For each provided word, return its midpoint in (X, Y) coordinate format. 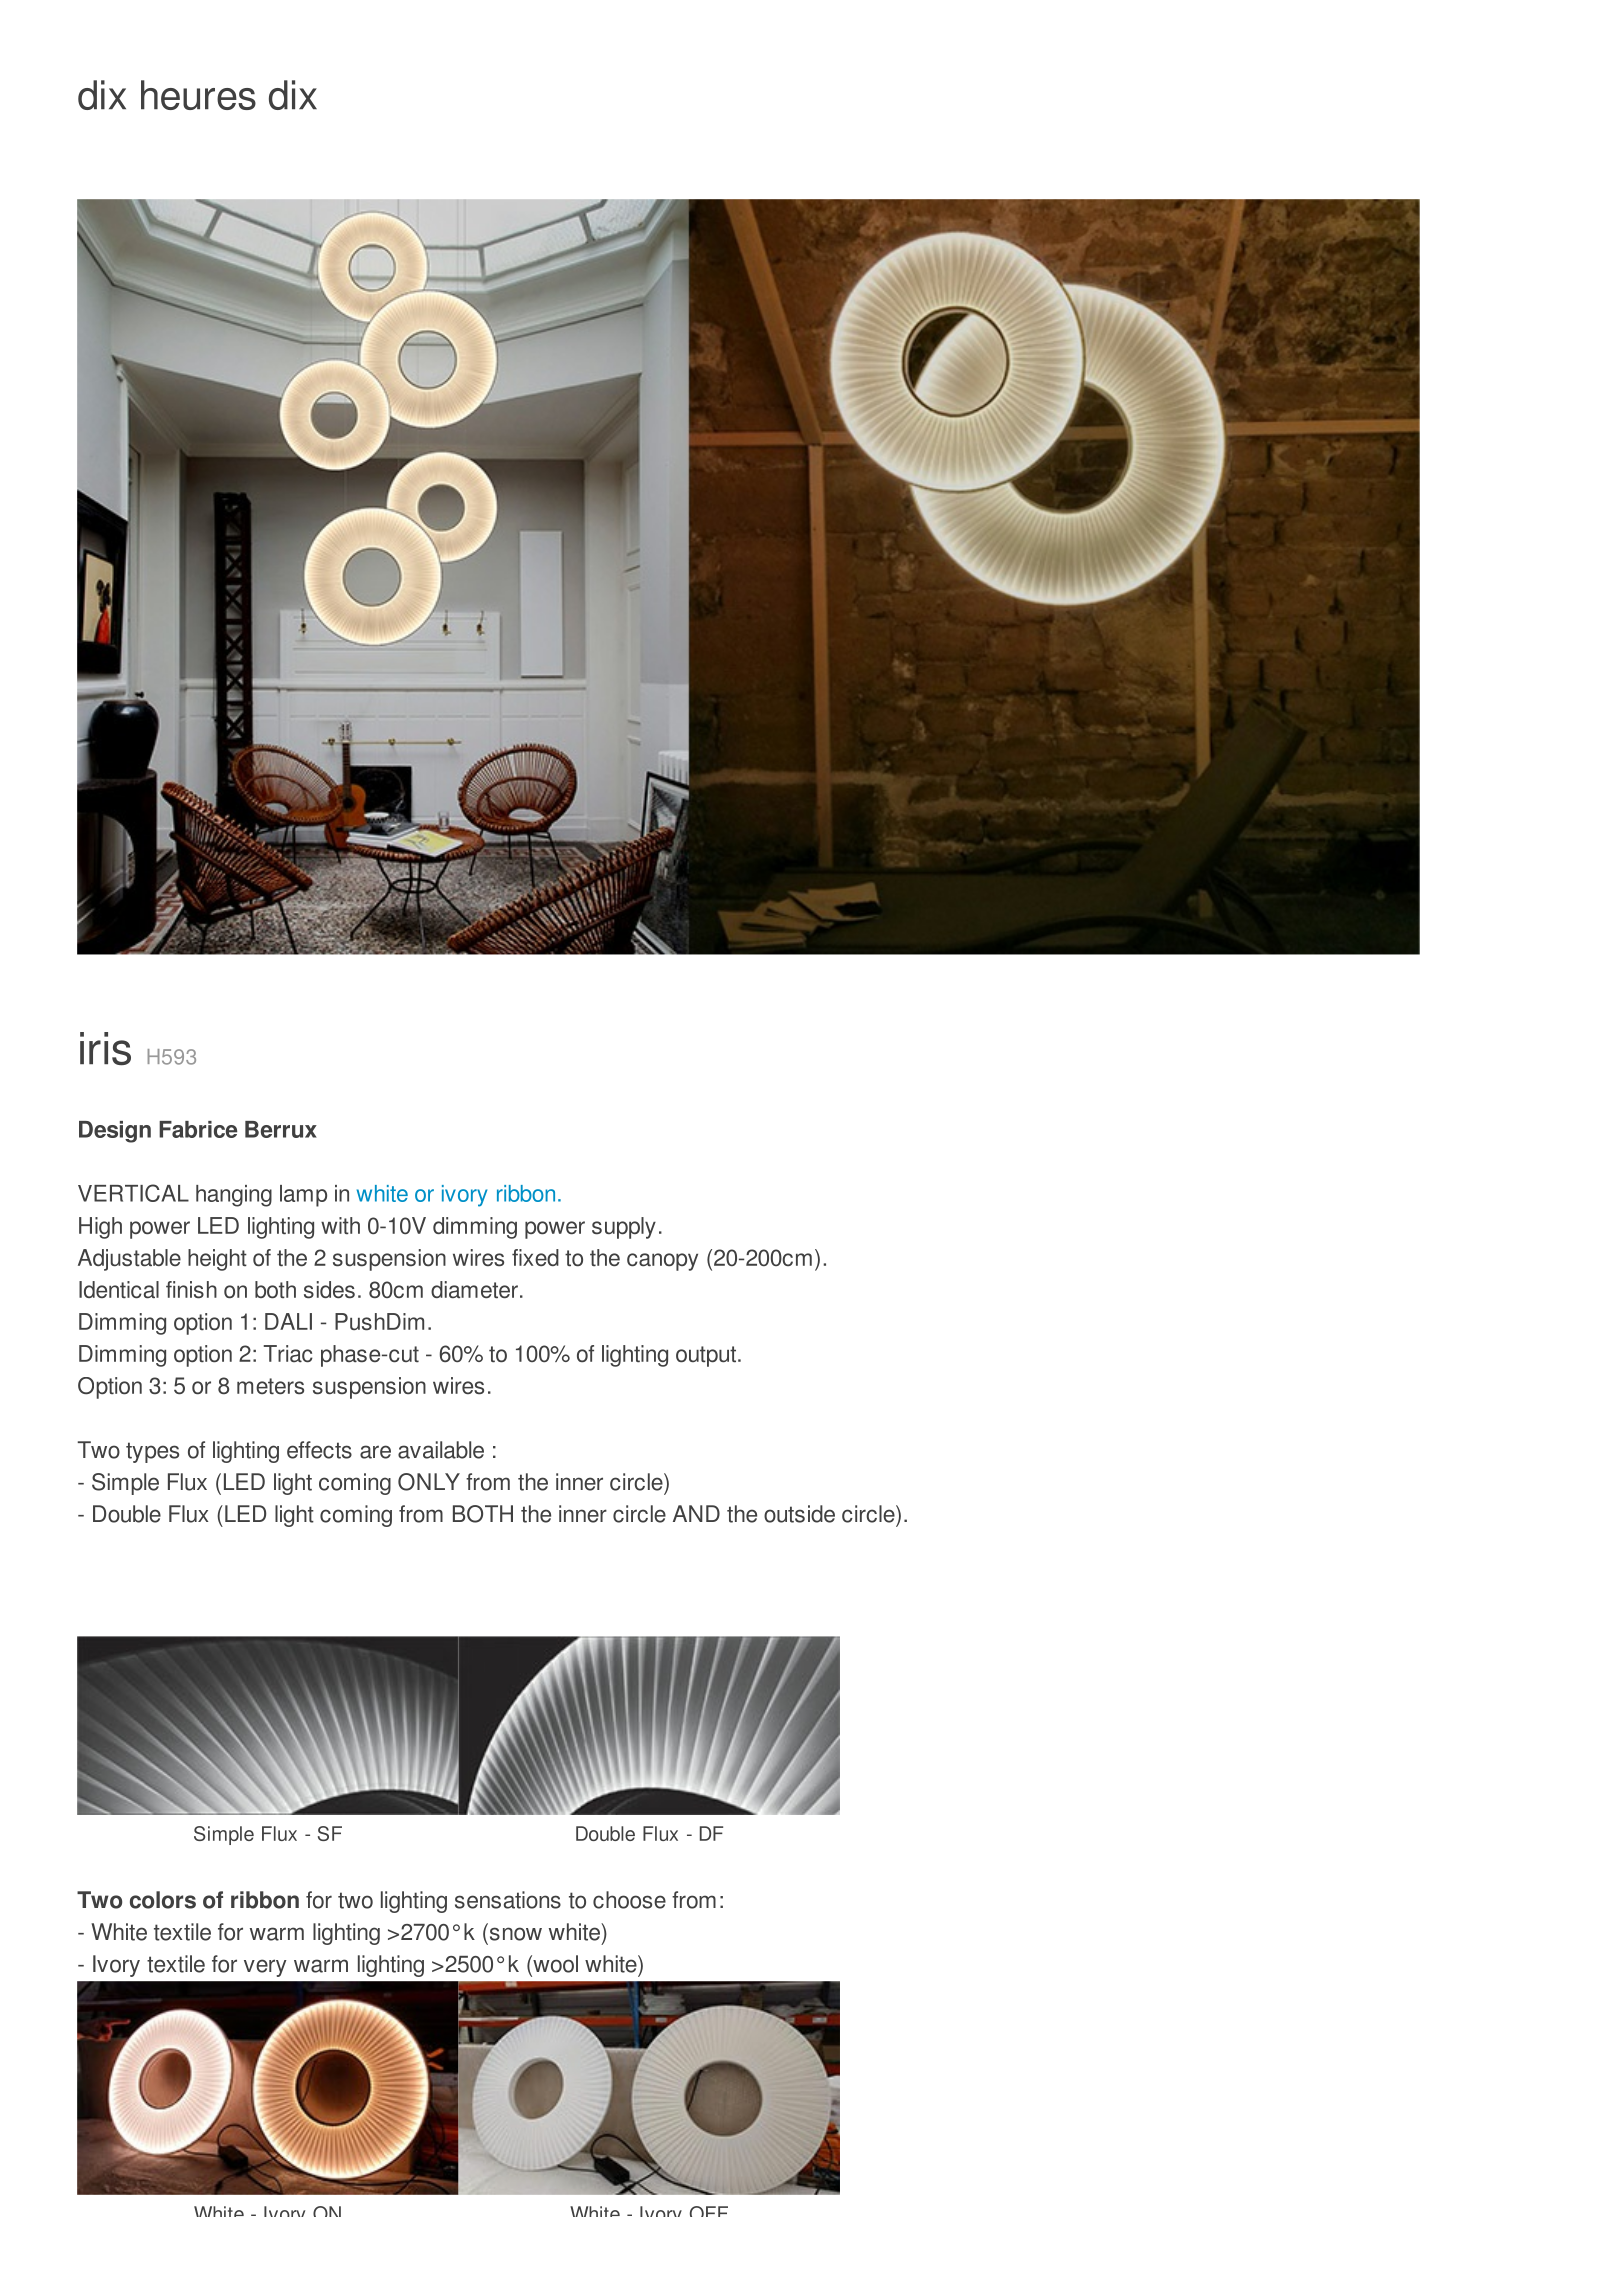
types (152, 1452)
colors (163, 1900)
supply (624, 1228)
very (265, 1968)
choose (629, 1900)
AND (696, 1513)
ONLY (429, 1482)
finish (191, 1290)
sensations (508, 1900)
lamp (303, 1196)
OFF (709, 2211)
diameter (474, 1290)
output (706, 1356)
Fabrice (198, 1129)
